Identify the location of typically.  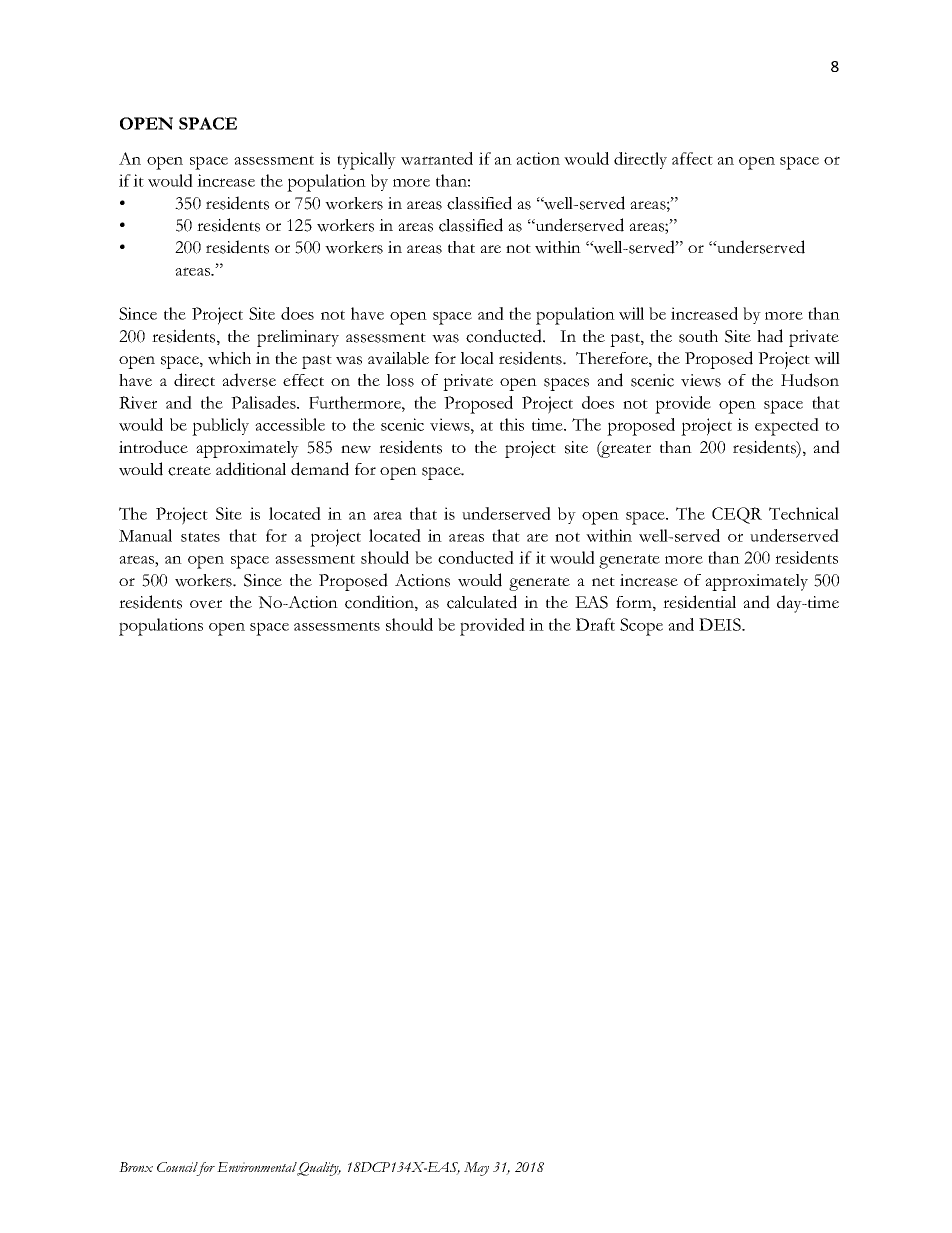
(366, 161).
